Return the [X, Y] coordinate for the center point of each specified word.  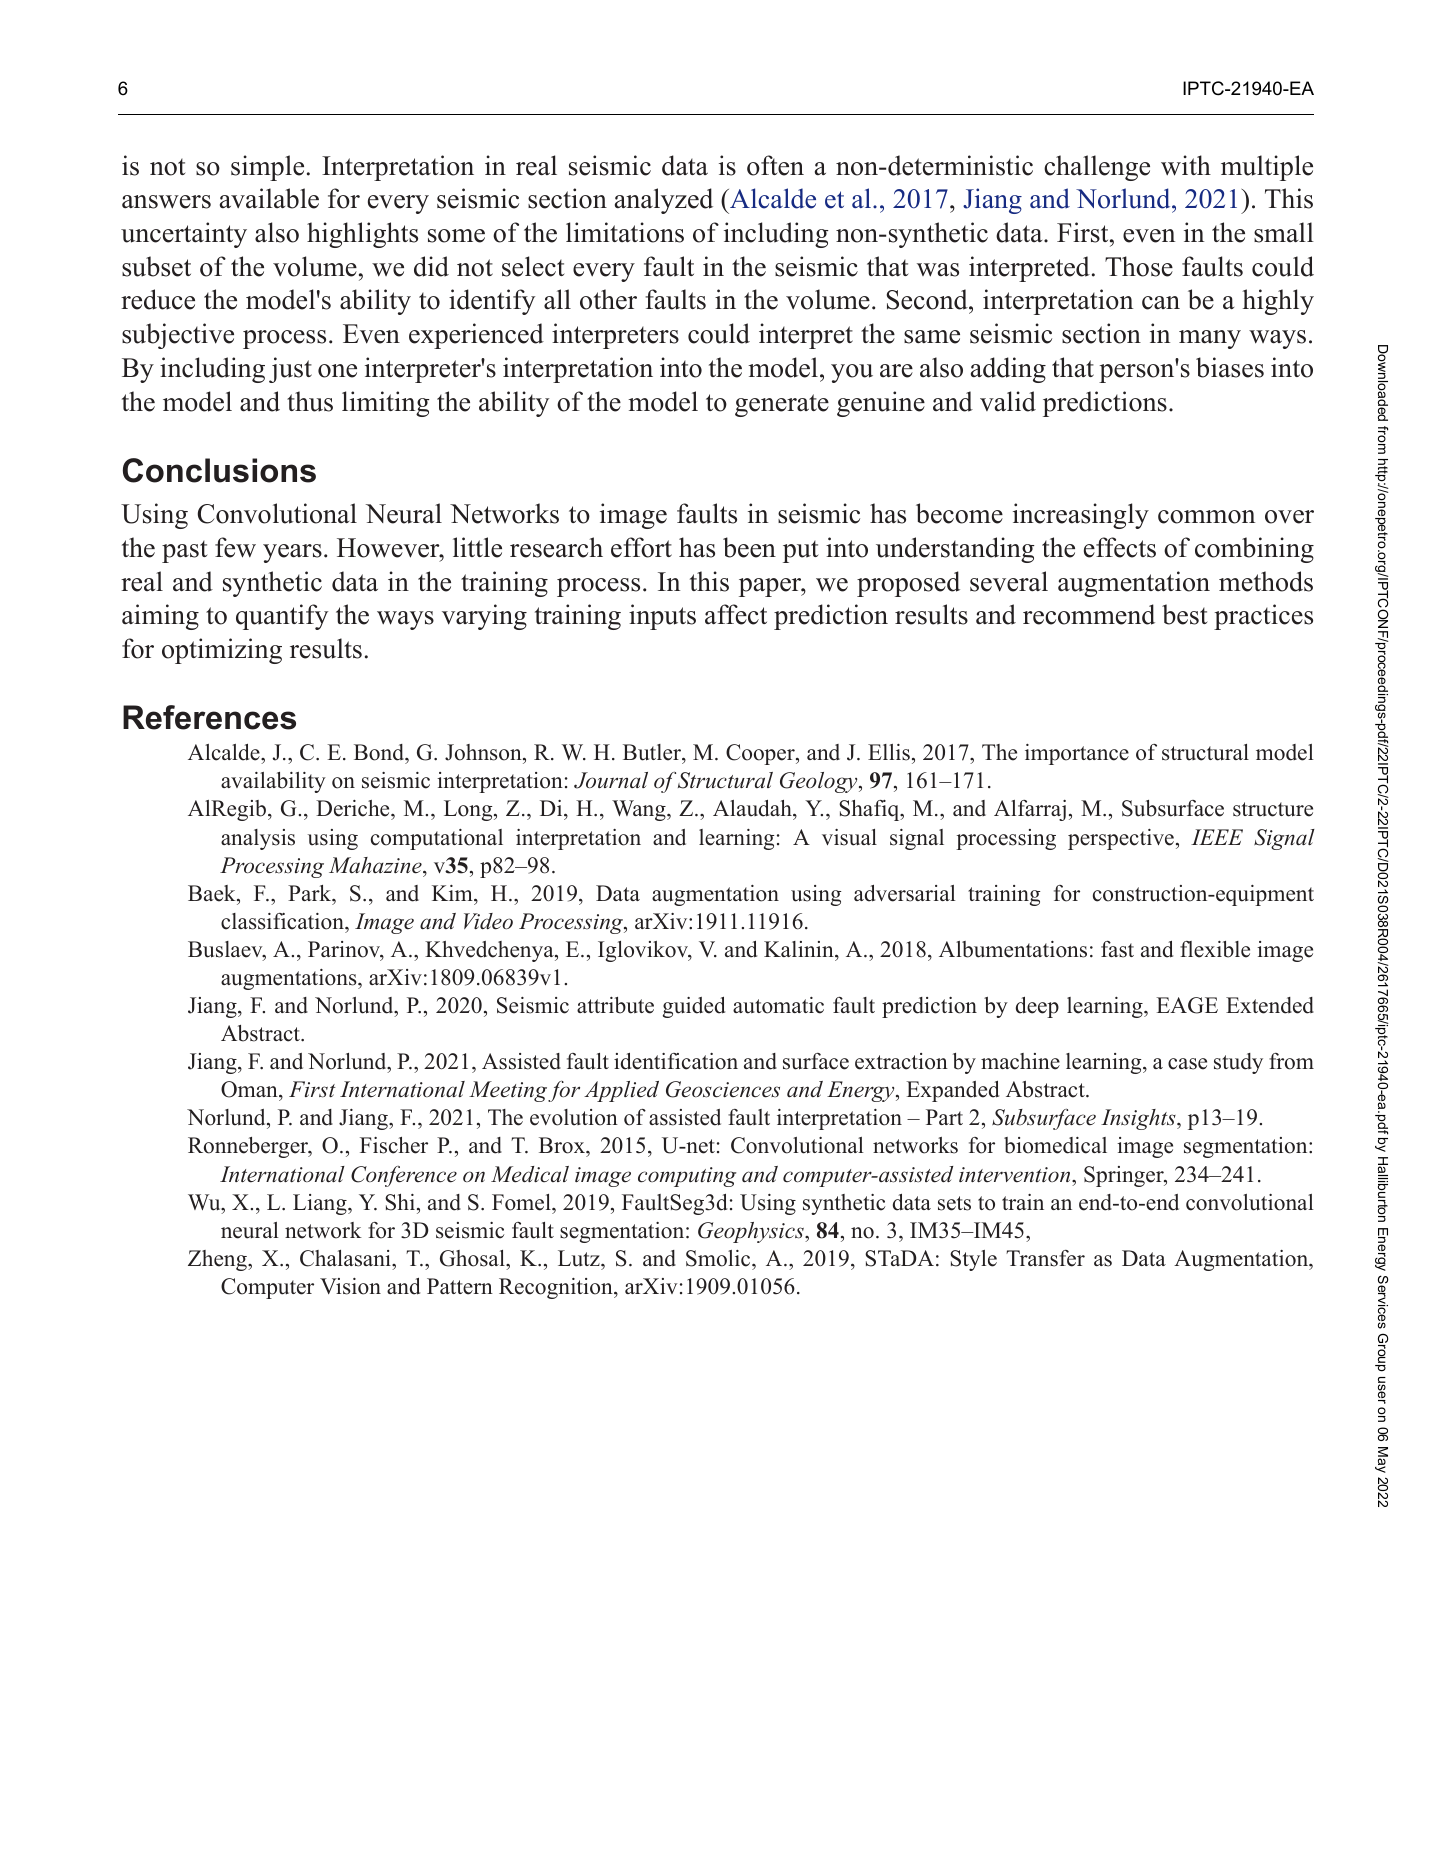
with [1186, 165]
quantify [282, 617]
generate [782, 405]
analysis [258, 839]
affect [736, 614]
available [269, 198]
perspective [1121, 839]
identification [676, 1061]
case [1187, 1064]
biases [1230, 367]
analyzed [664, 201]
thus [310, 401]
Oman [250, 1091]
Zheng [218, 1260]
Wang [640, 810]
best [1185, 614]
